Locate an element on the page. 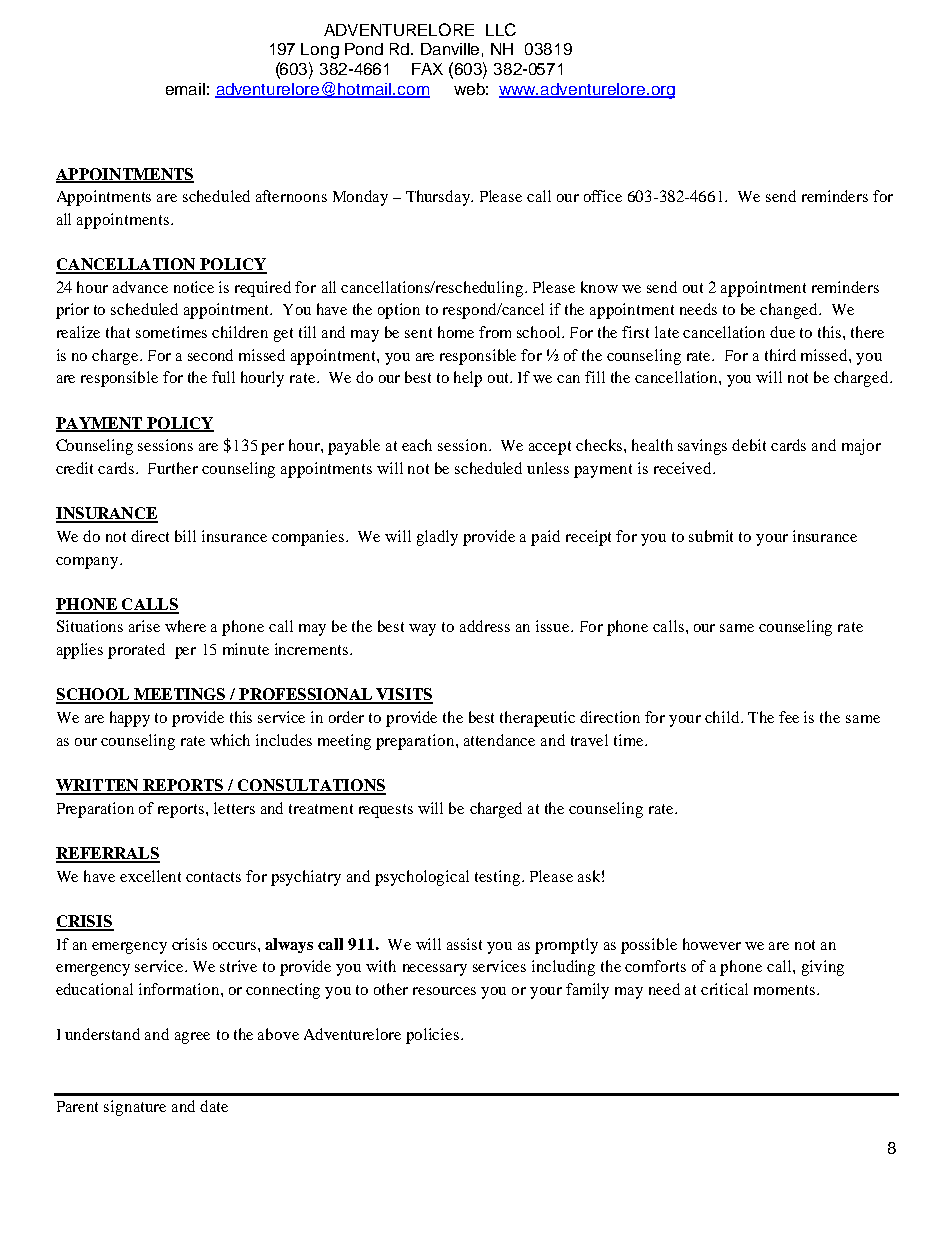  bill is located at coordinates (185, 536).
